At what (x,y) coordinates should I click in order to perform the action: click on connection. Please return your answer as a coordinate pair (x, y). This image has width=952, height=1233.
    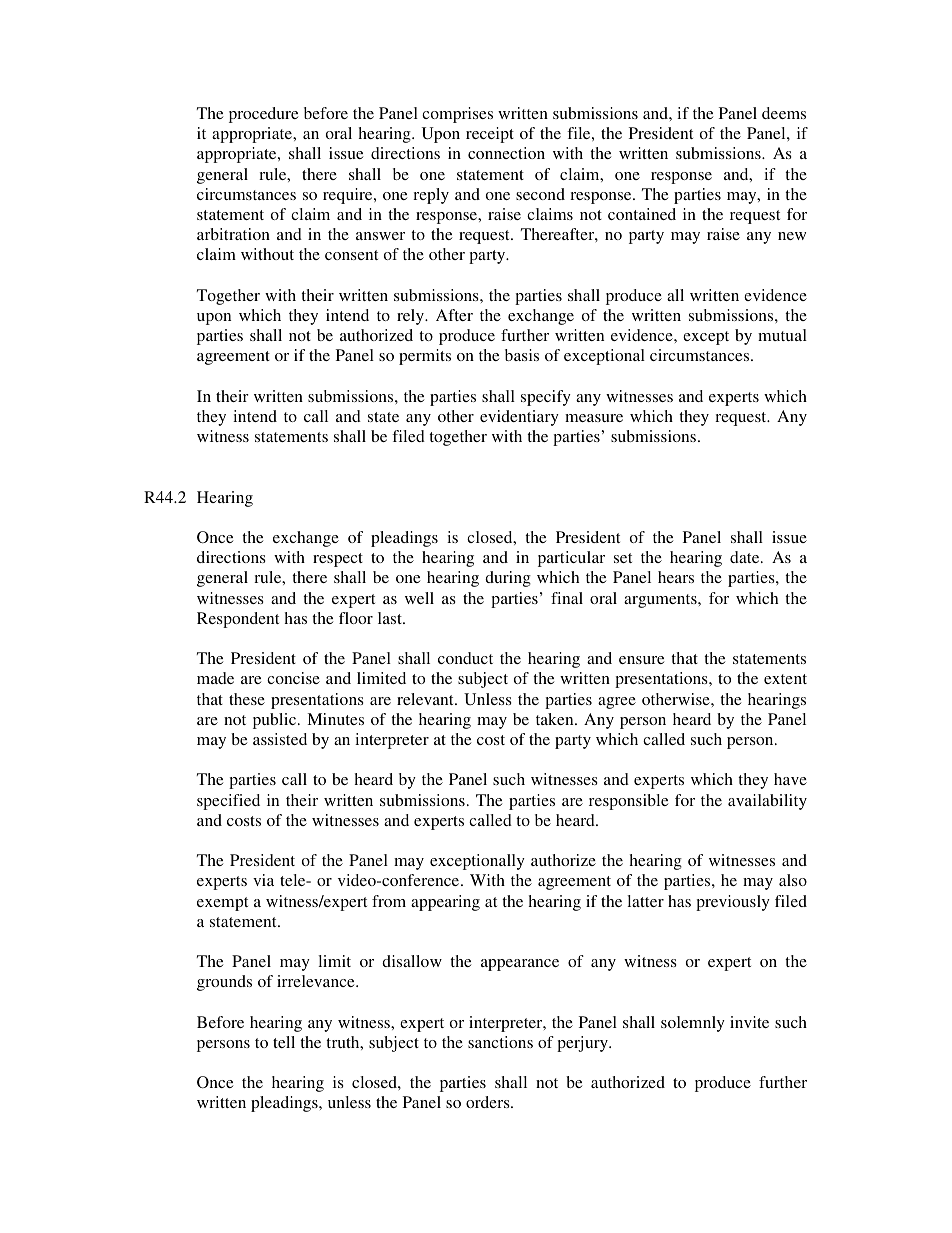
    Looking at the image, I should click on (506, 153).
